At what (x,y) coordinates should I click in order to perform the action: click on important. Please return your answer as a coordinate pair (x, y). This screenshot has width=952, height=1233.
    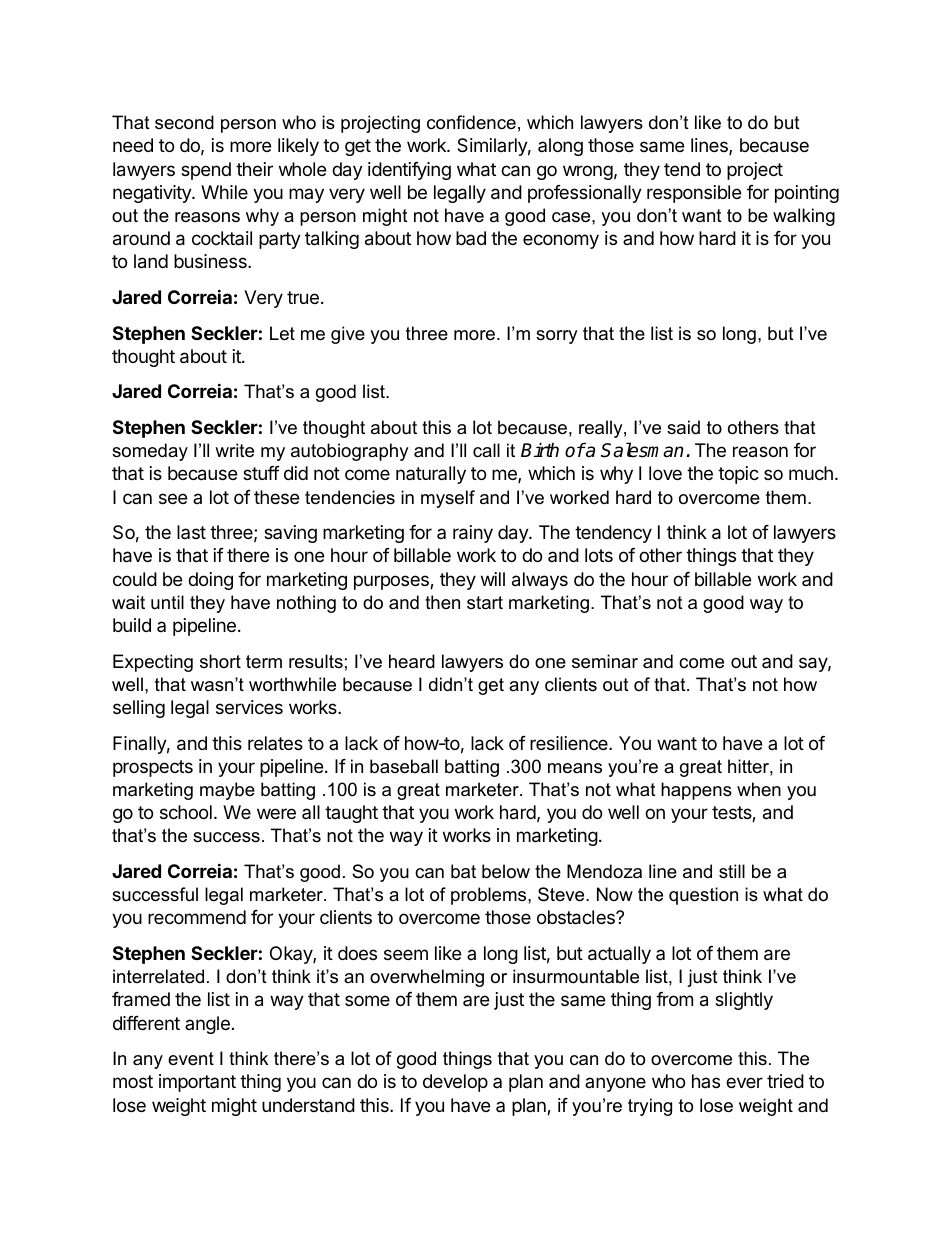
    Looking at the image, I should click on (197, 1083).
